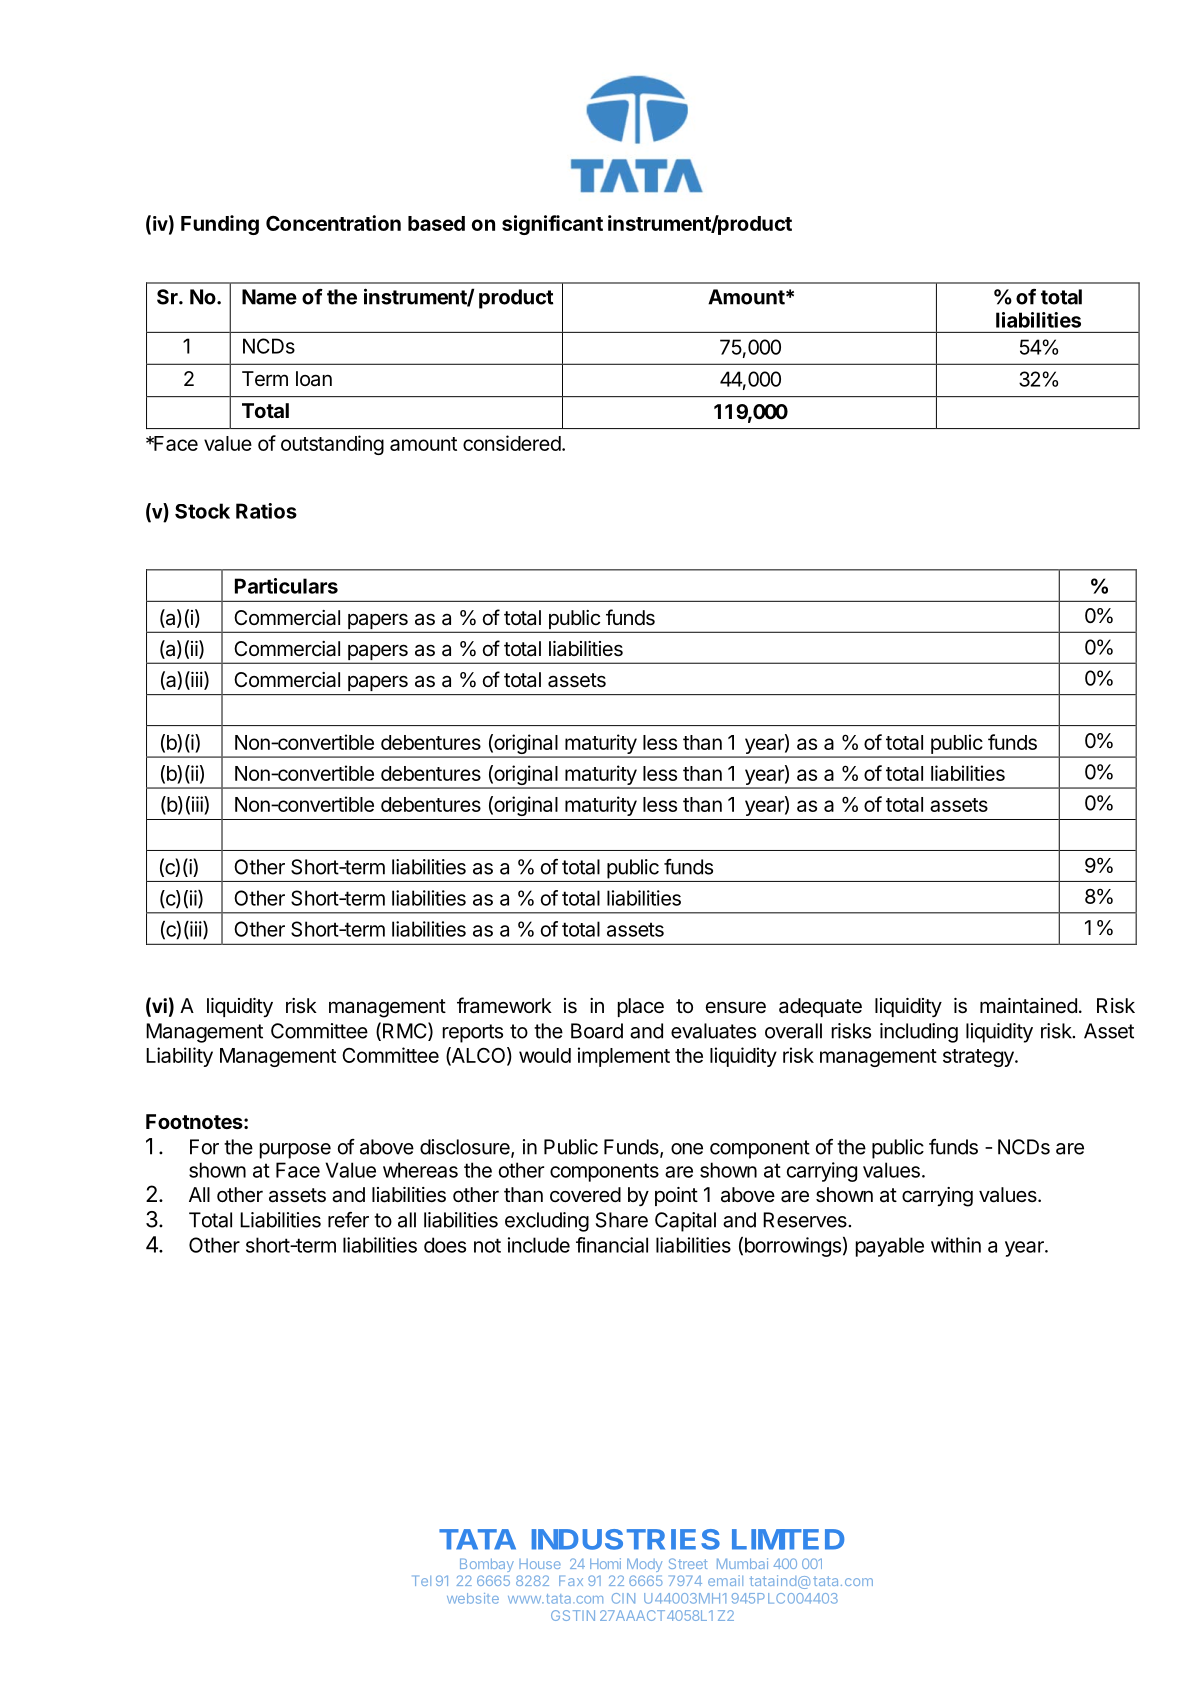 This image has height=1697, width=1200. I want to click on Tel, so click(421, 1580).
